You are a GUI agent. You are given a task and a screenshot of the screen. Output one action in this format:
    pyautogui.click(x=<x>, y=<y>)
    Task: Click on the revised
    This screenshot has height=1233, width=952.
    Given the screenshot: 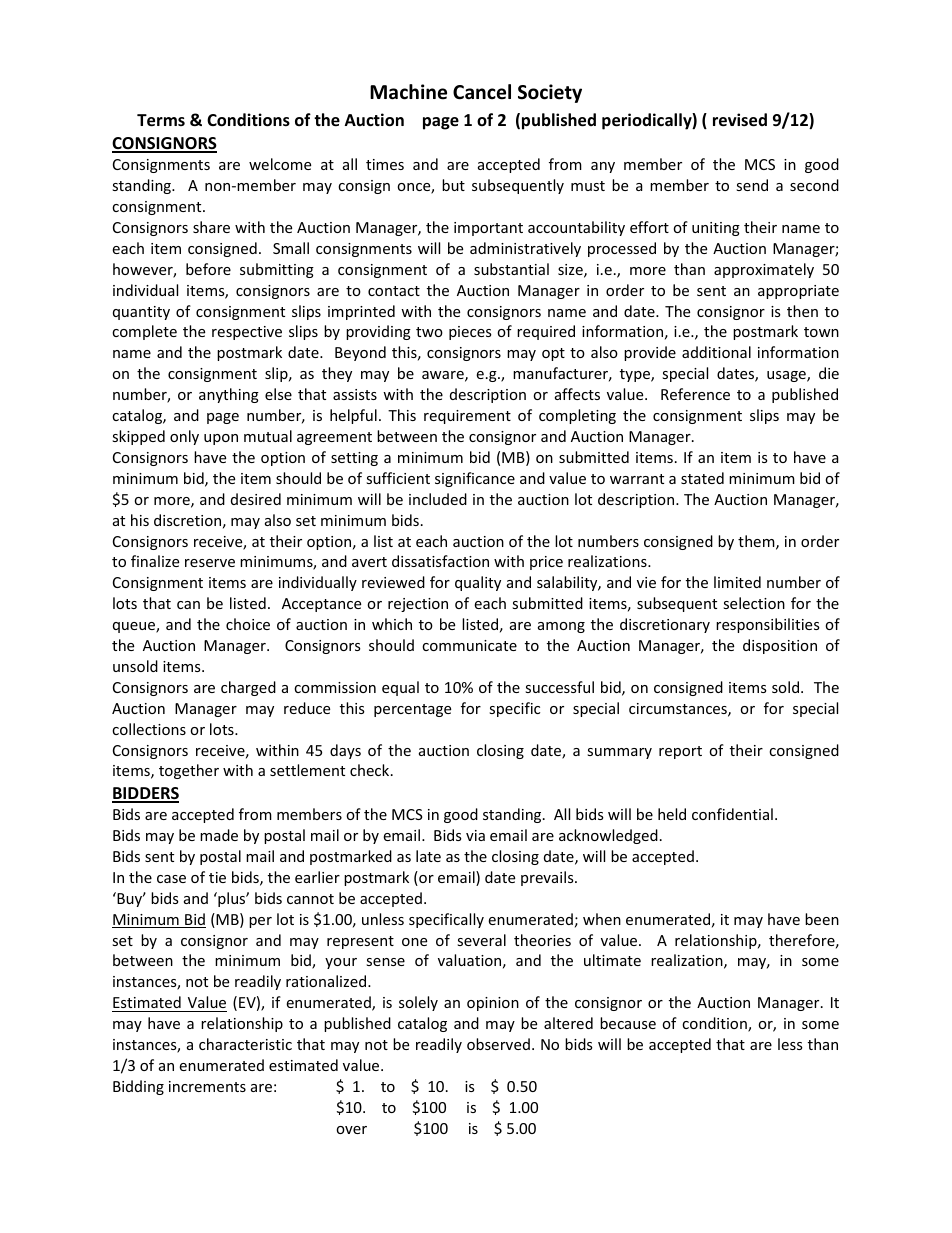 What is the action you would take?
    pyautogui.click(x=740, y=120)
